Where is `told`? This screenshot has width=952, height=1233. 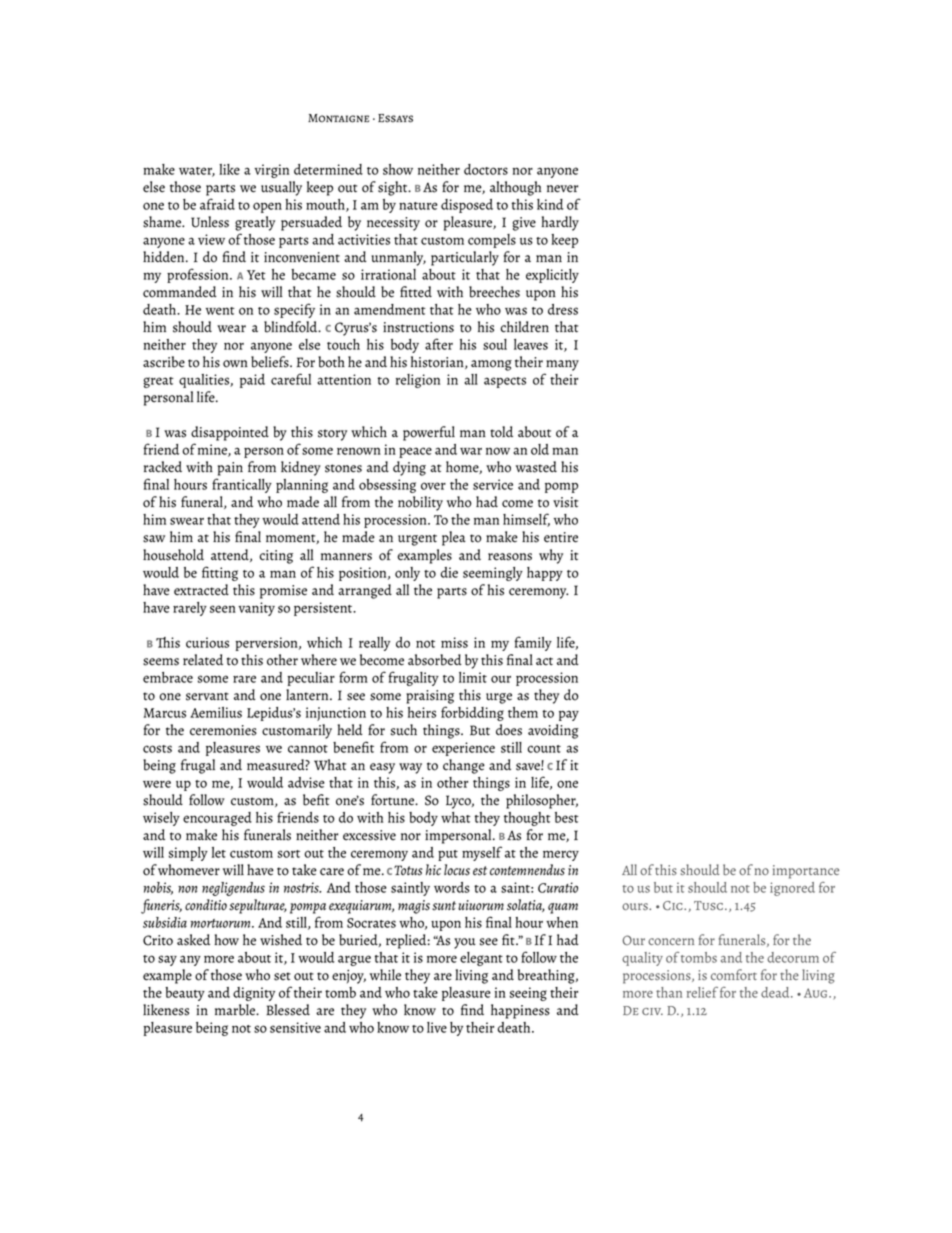 told is located at coordinates (501, 432).
